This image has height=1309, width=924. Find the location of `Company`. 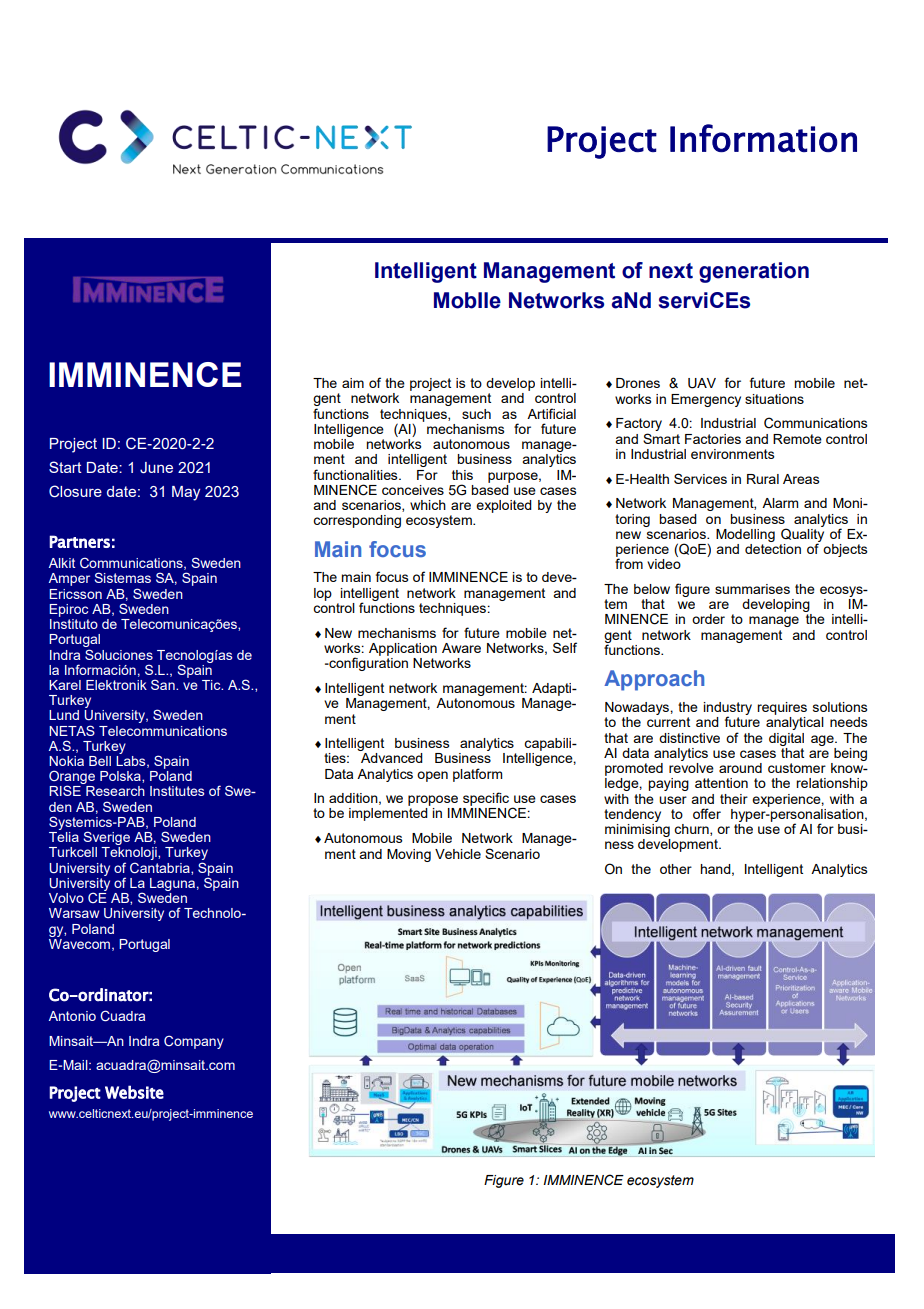

Company is located at coordinates (194, 1042).
